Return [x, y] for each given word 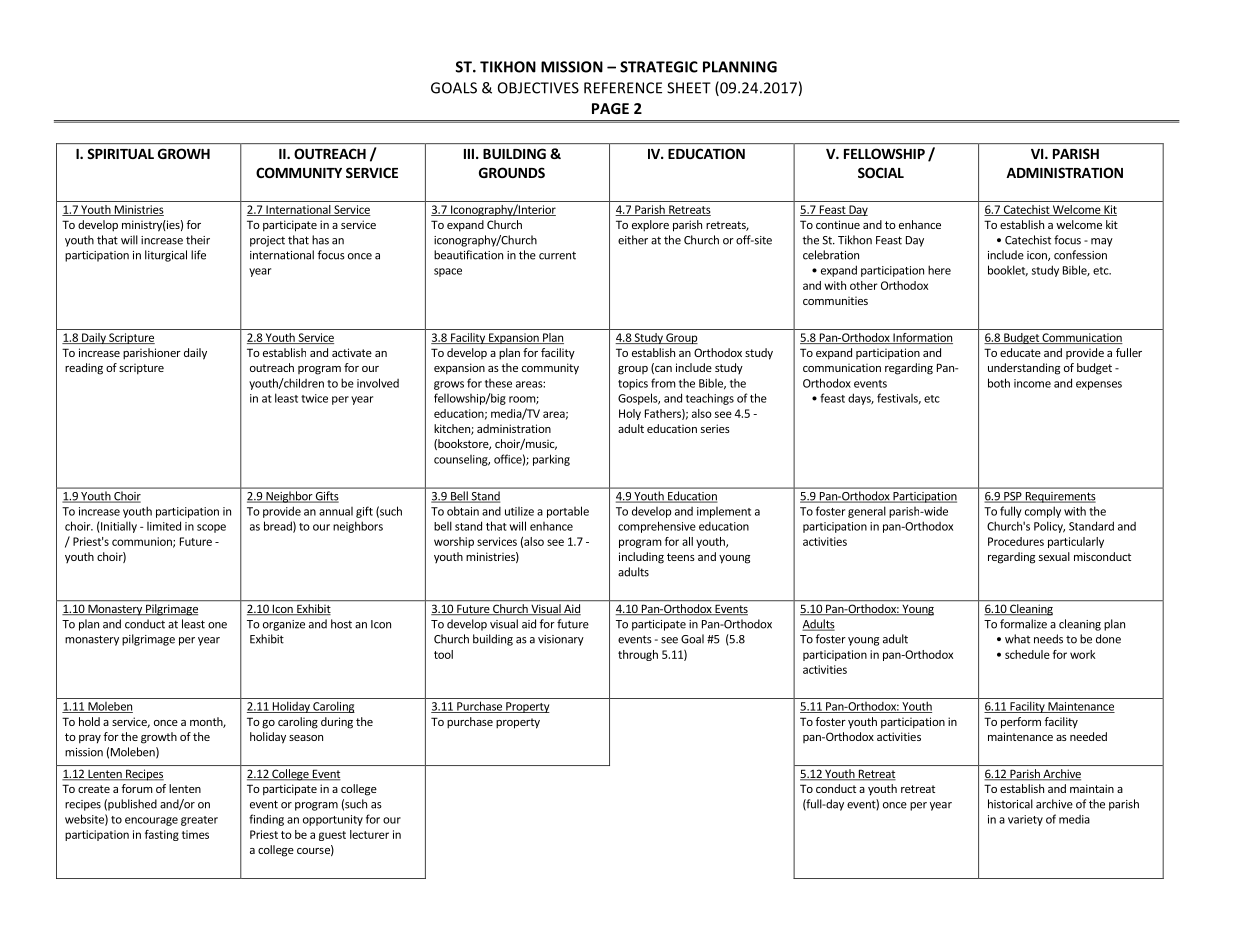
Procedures [1016, 541]
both [999, 383]
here [939, 270]
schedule [1027, 654]
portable [568, 512]
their [198, 240]
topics [633, 384]
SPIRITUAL [120, 153]
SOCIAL [881, 172]
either [633, 240]
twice [314, 398]
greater [199, 821]
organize [284, 625]
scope [211, 528]
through [638, 655]
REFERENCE [623, 88]
